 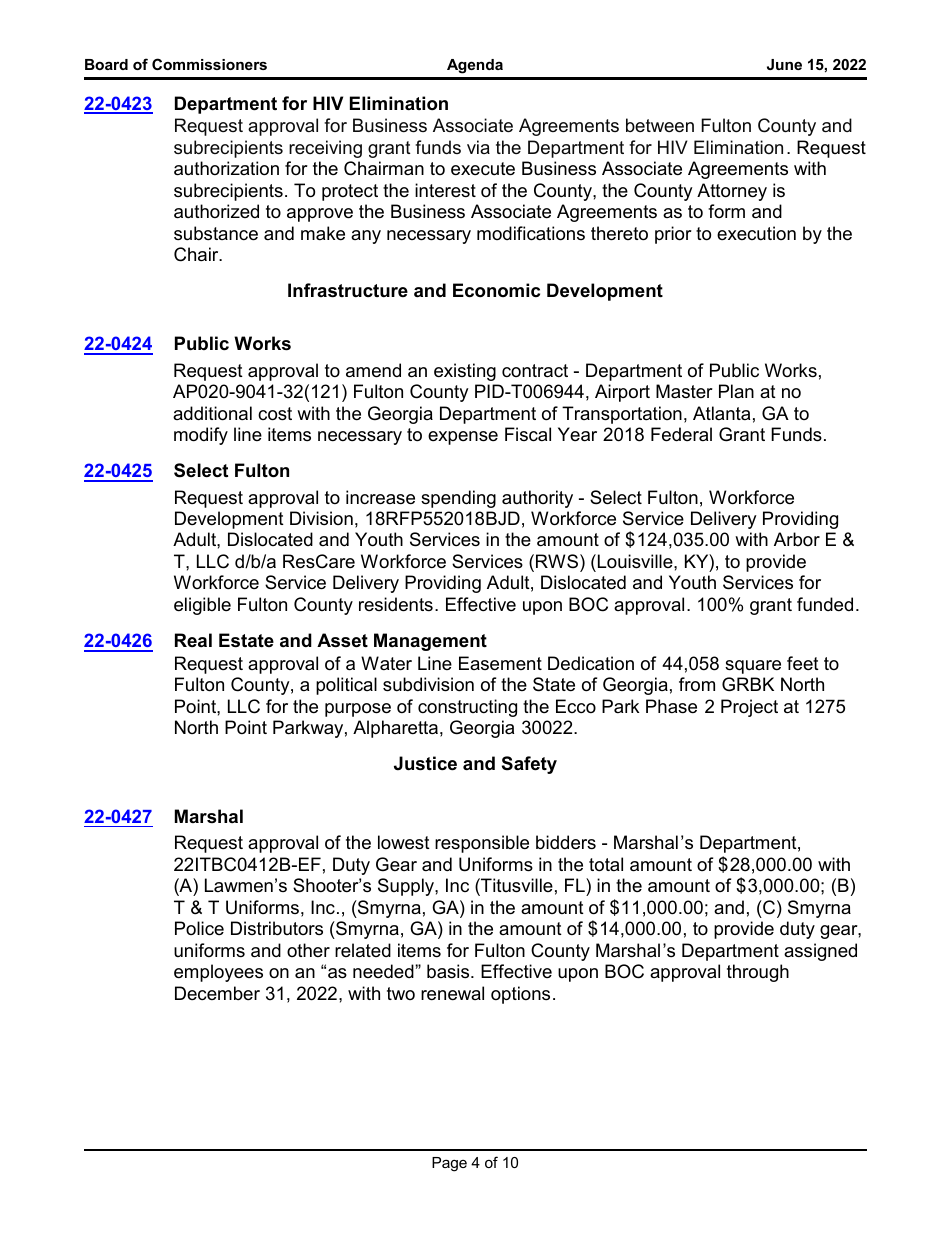 What do you see at coordinates (753, 667) in the page?
I see `square` at bounding box center [753, 667].
